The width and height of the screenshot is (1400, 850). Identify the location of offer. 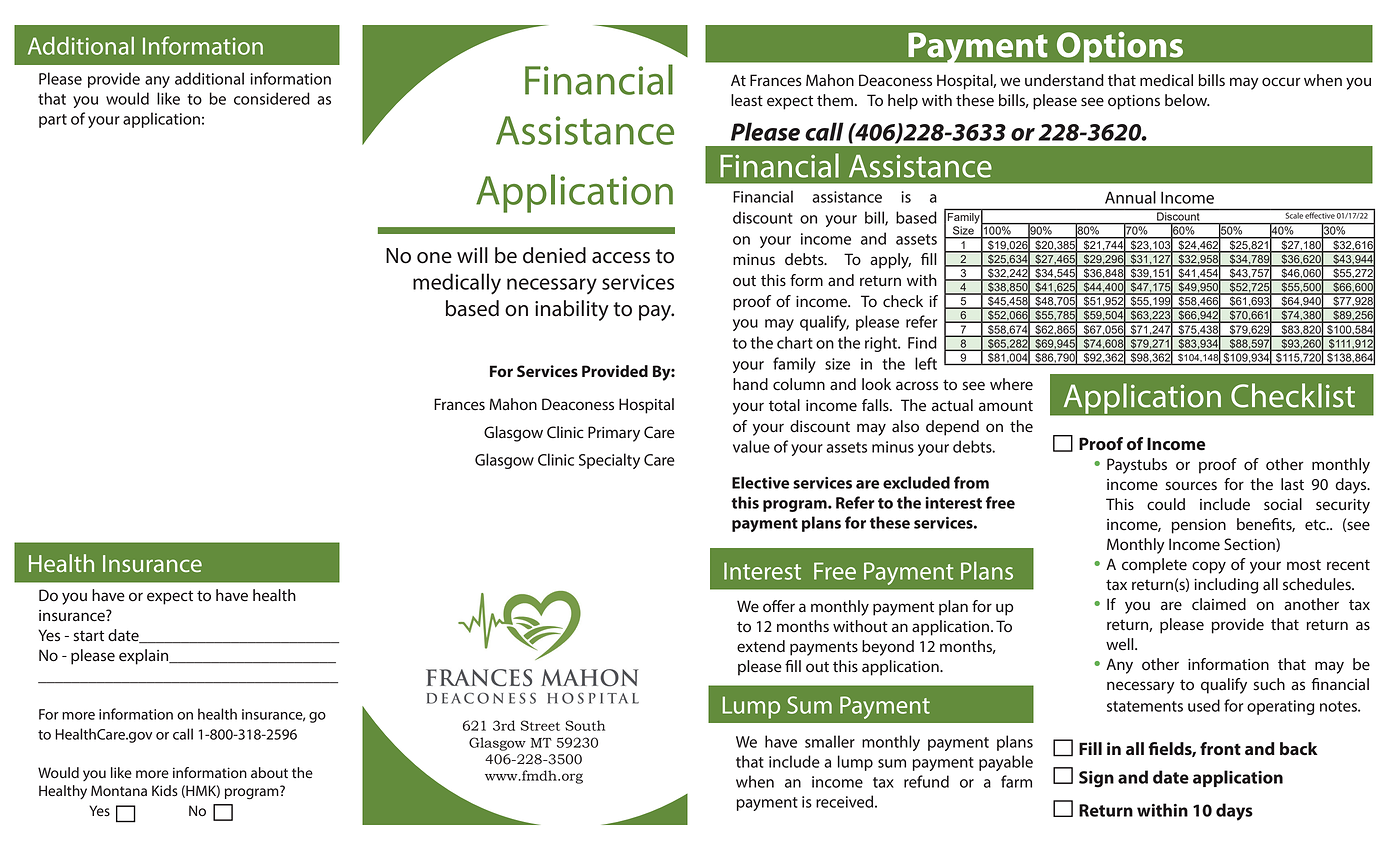
(779, 606).
